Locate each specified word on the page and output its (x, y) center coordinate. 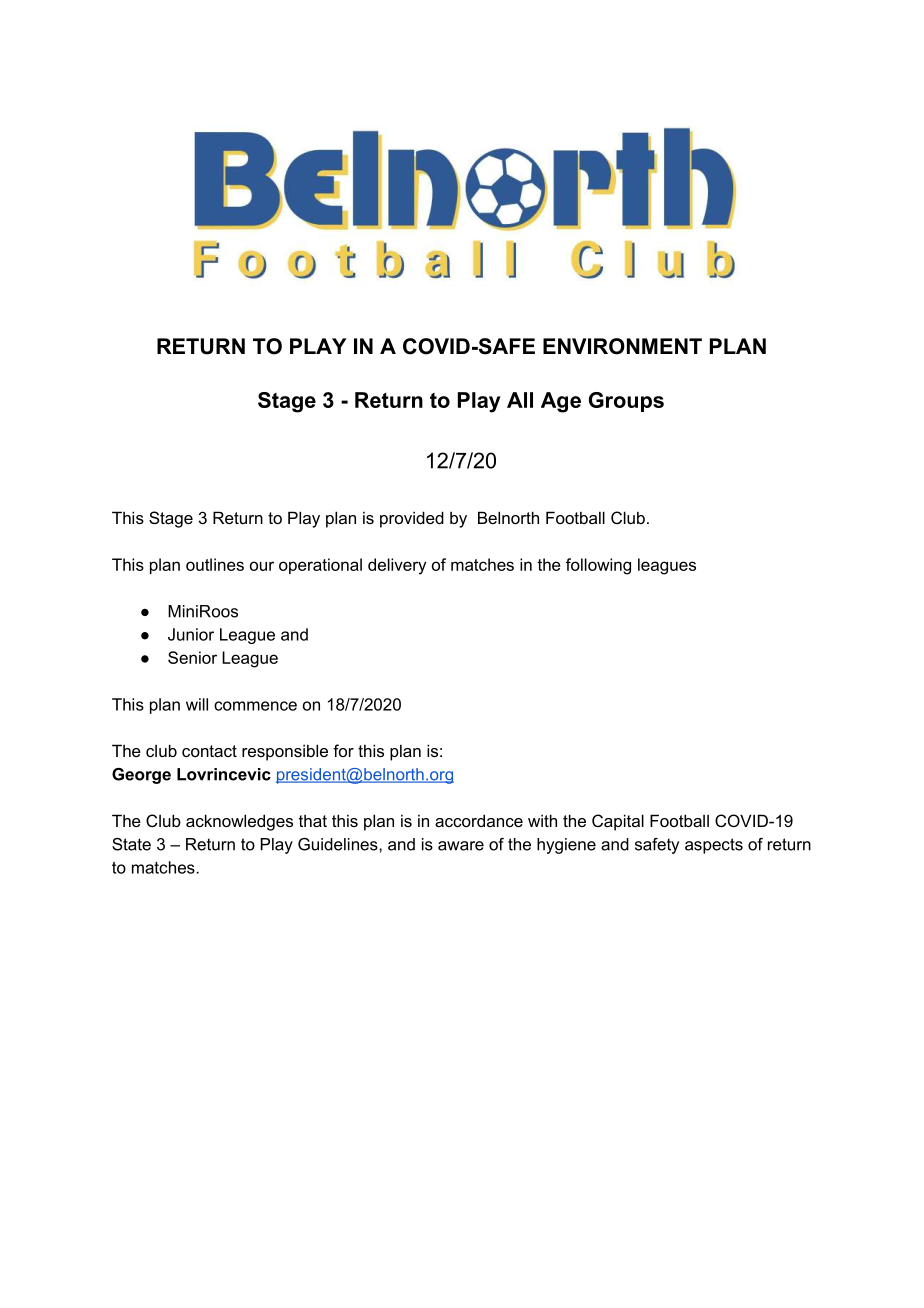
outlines (215, 564)
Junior (191, 634)
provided (412, 519)
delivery (397, 566)
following (598, 566)
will (197, 704)
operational (320, 566)
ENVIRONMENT (622, 346)
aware (461, 846)
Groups (626, 402)
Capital (618, 822)
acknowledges (239, 822)
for (343, 750)
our (262, 566)
